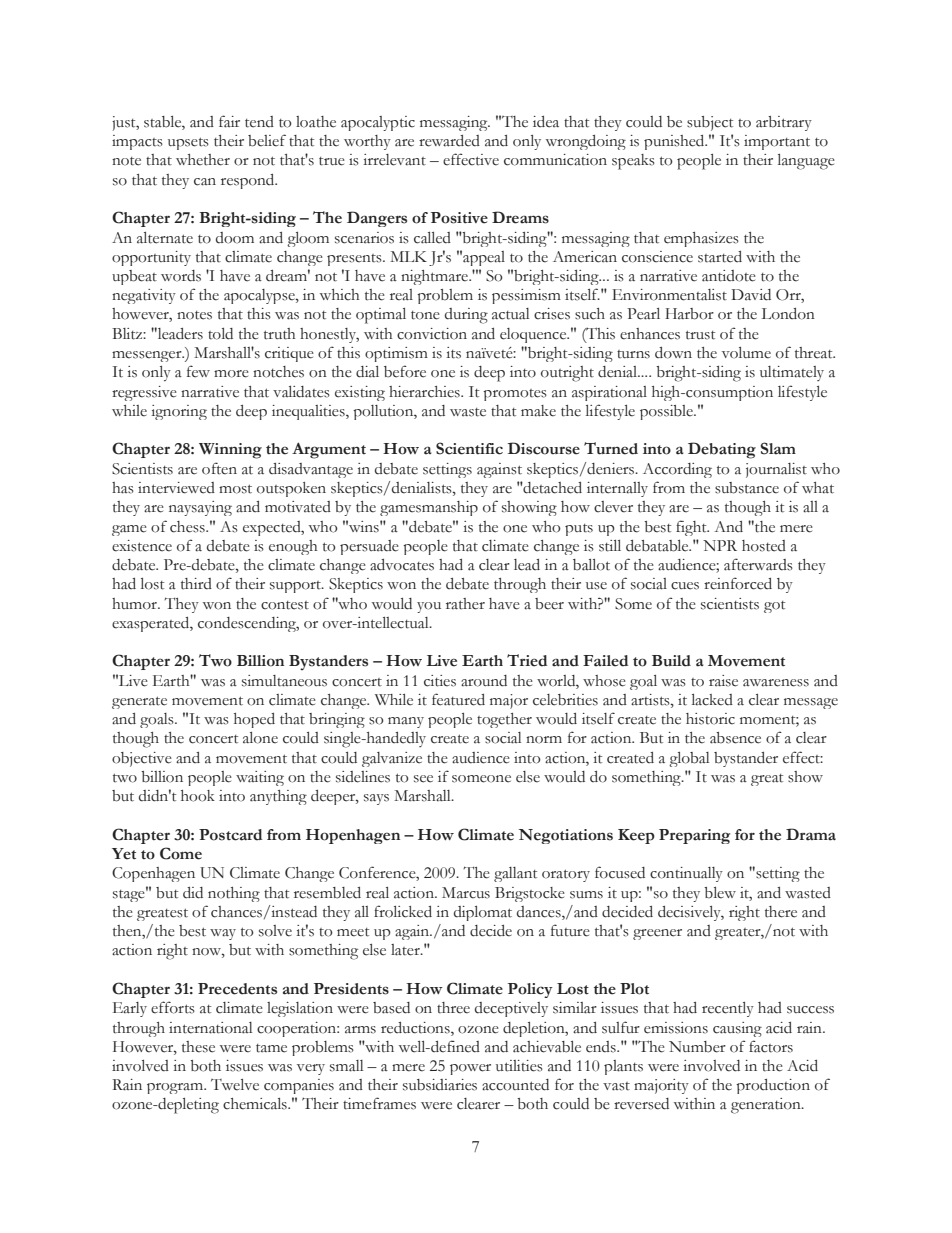  I want to click on rewarded, so click(449, 141).
